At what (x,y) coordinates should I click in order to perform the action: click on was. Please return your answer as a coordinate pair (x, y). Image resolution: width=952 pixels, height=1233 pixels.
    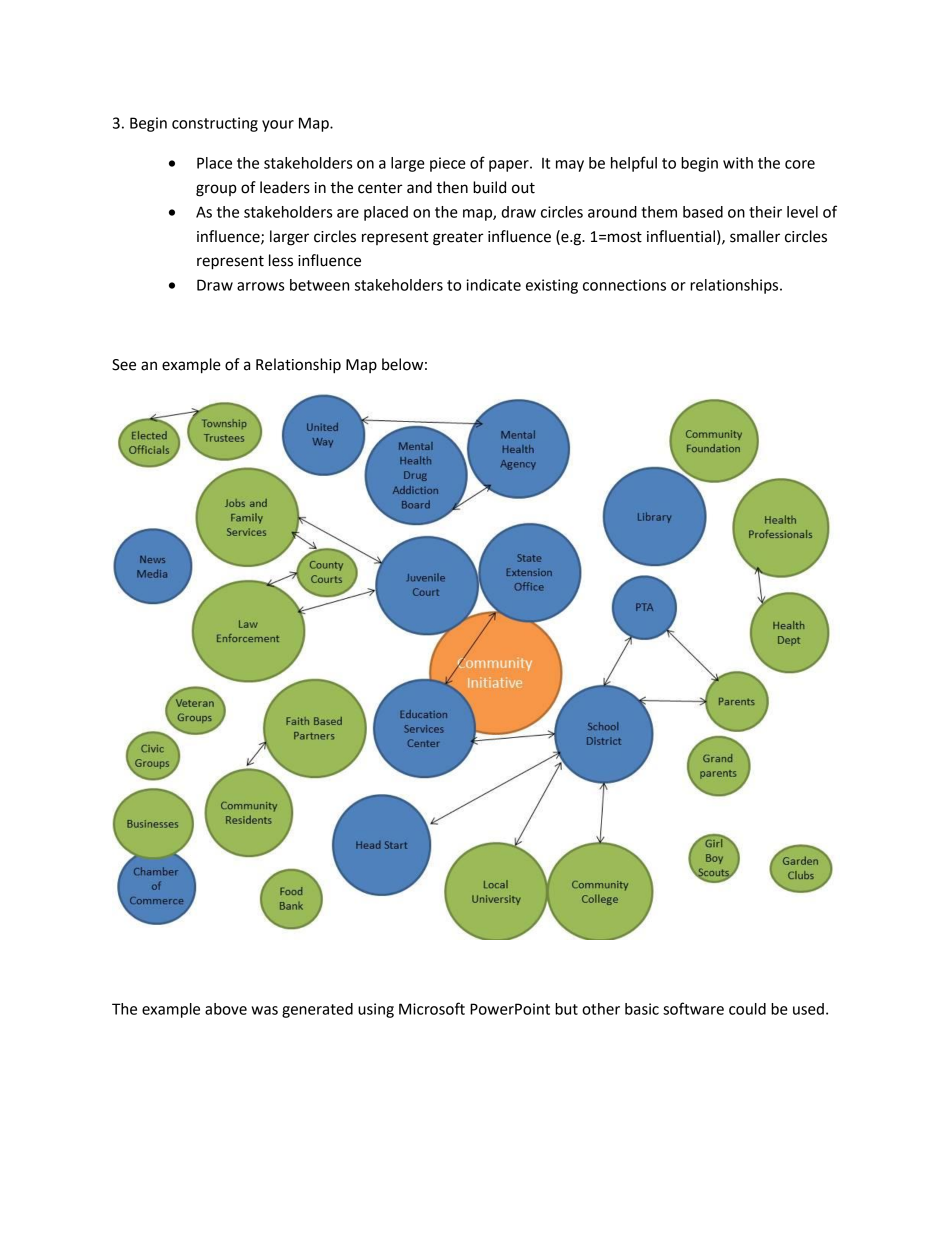
    Looking at the image, I should click on (264, 1010).
